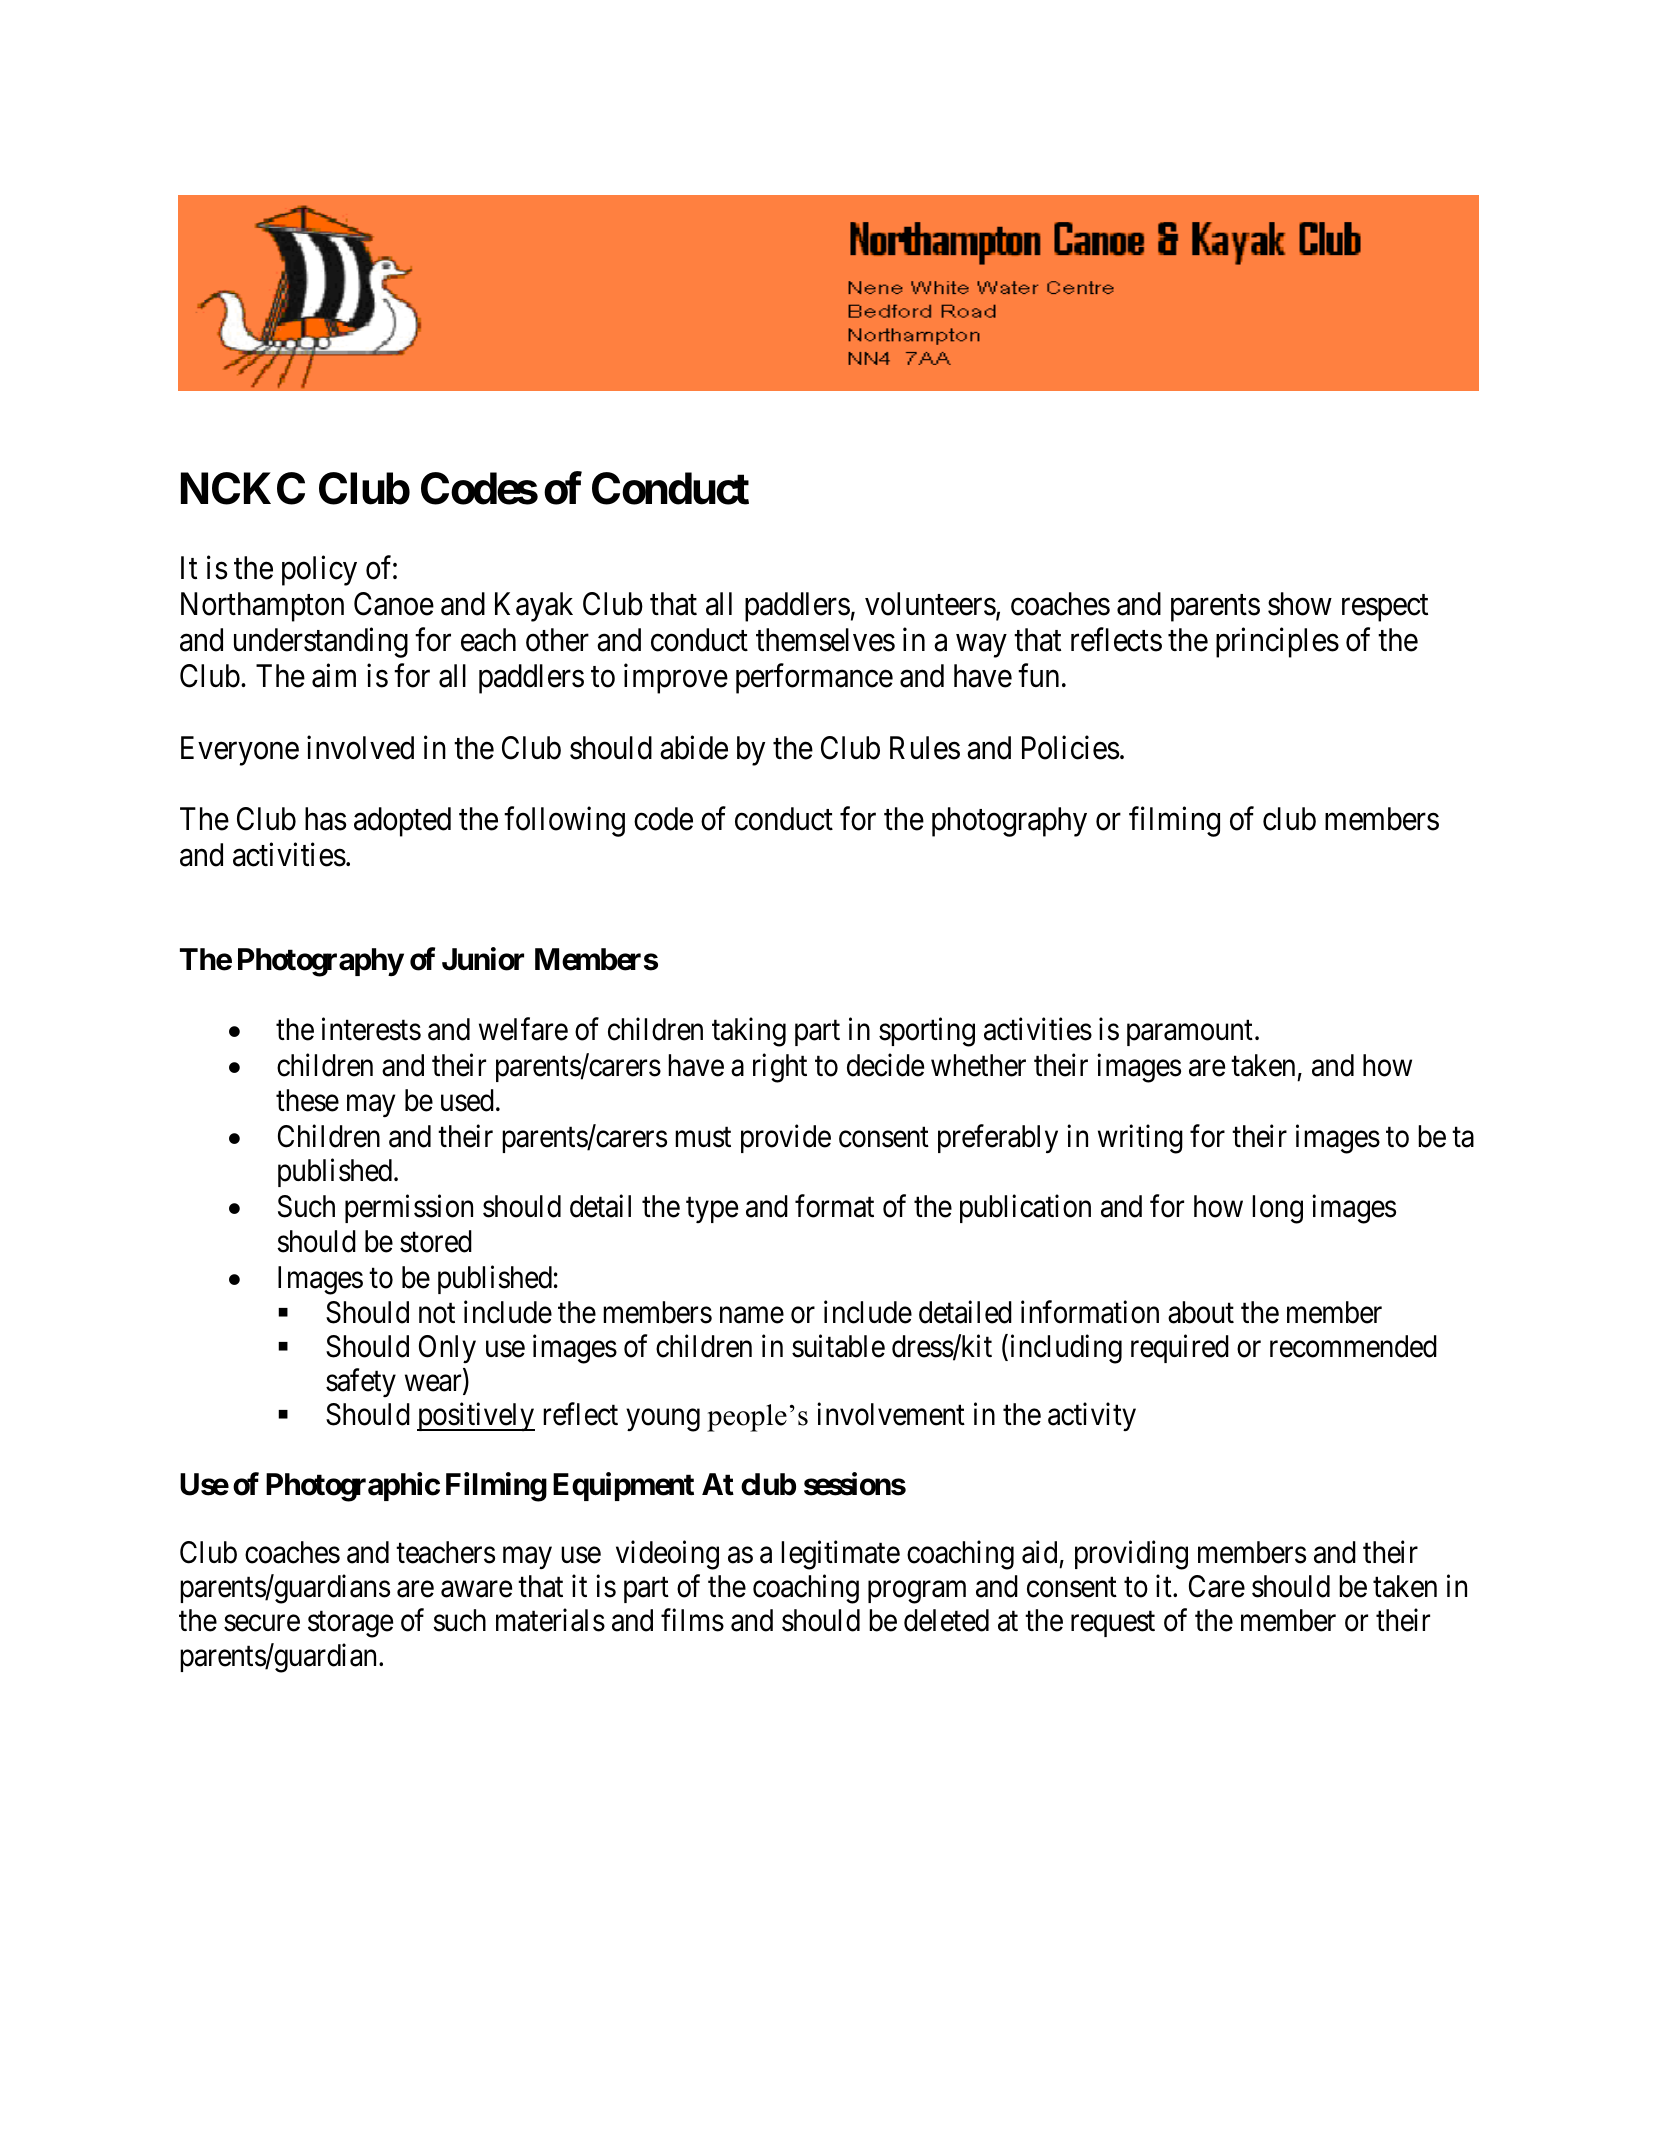 This screenshot has height=2146, width=1658. Describe the element at coordinates (350, 1625) in the screenshot. I see `storage` at that location.
